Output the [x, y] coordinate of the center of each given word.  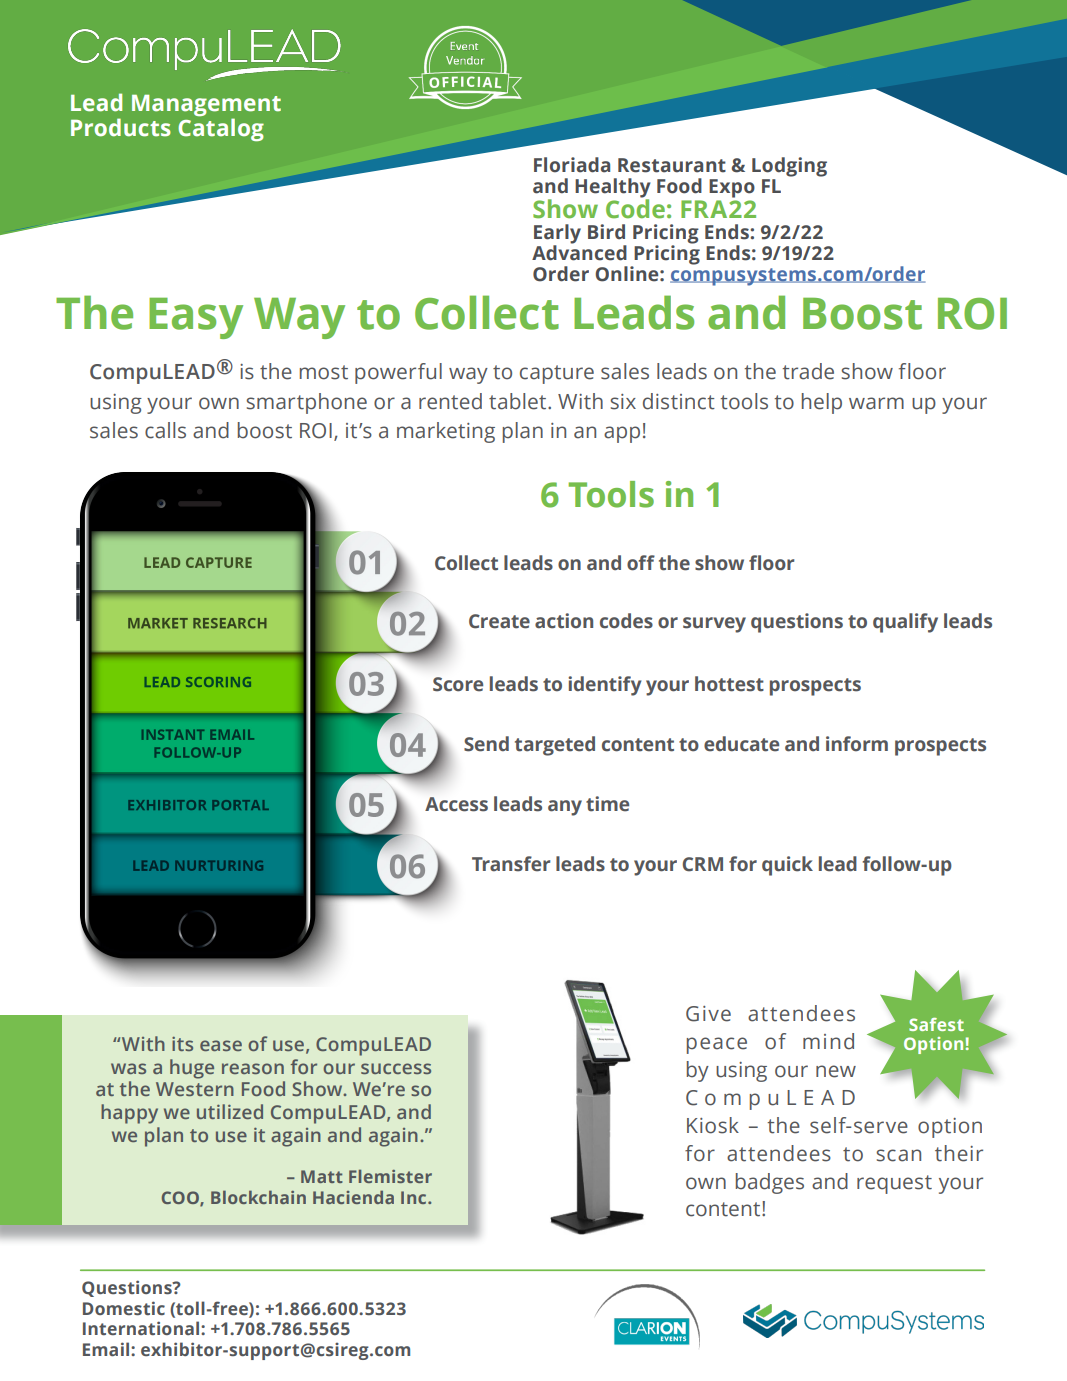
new [836, 1071]
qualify [905, 623]
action [564, 621]
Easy [196, 318]
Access [456, 804]
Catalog [221, 129]
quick [787, 866]
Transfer [511, 864]
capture [557, 374]
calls [165, 430]
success [396, 1068]
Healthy [613, 189]
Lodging [789, 168]
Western [195, 1089]
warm [876, 403]
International [142, 1328]
